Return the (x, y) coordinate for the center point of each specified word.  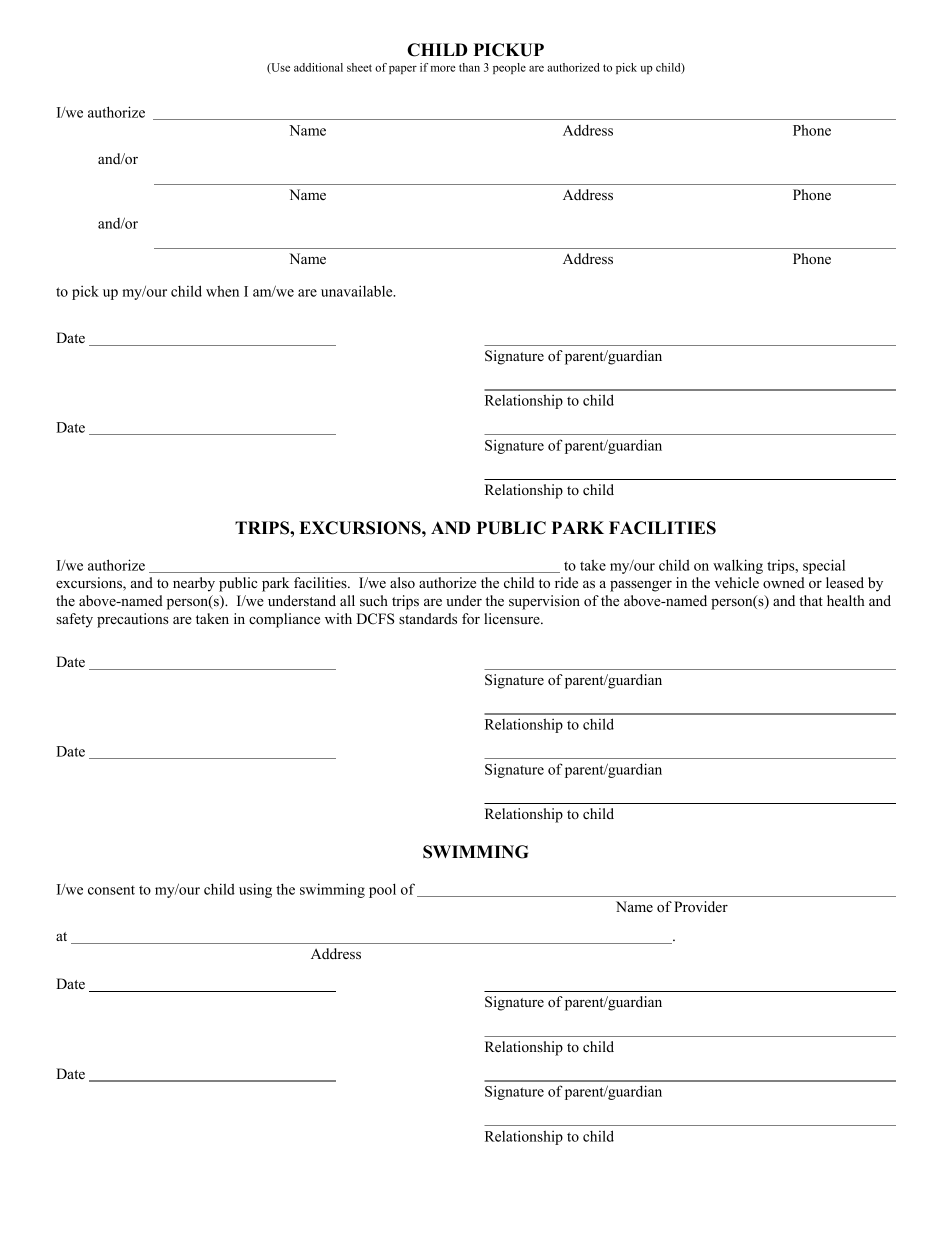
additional (318, 67)
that (811, 600)
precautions (133, 620)
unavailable (358, 291)
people (509, 68)
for (471, 618)
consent (111, 890)
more (443, 69)
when (222, 291)
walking (738, 566)
